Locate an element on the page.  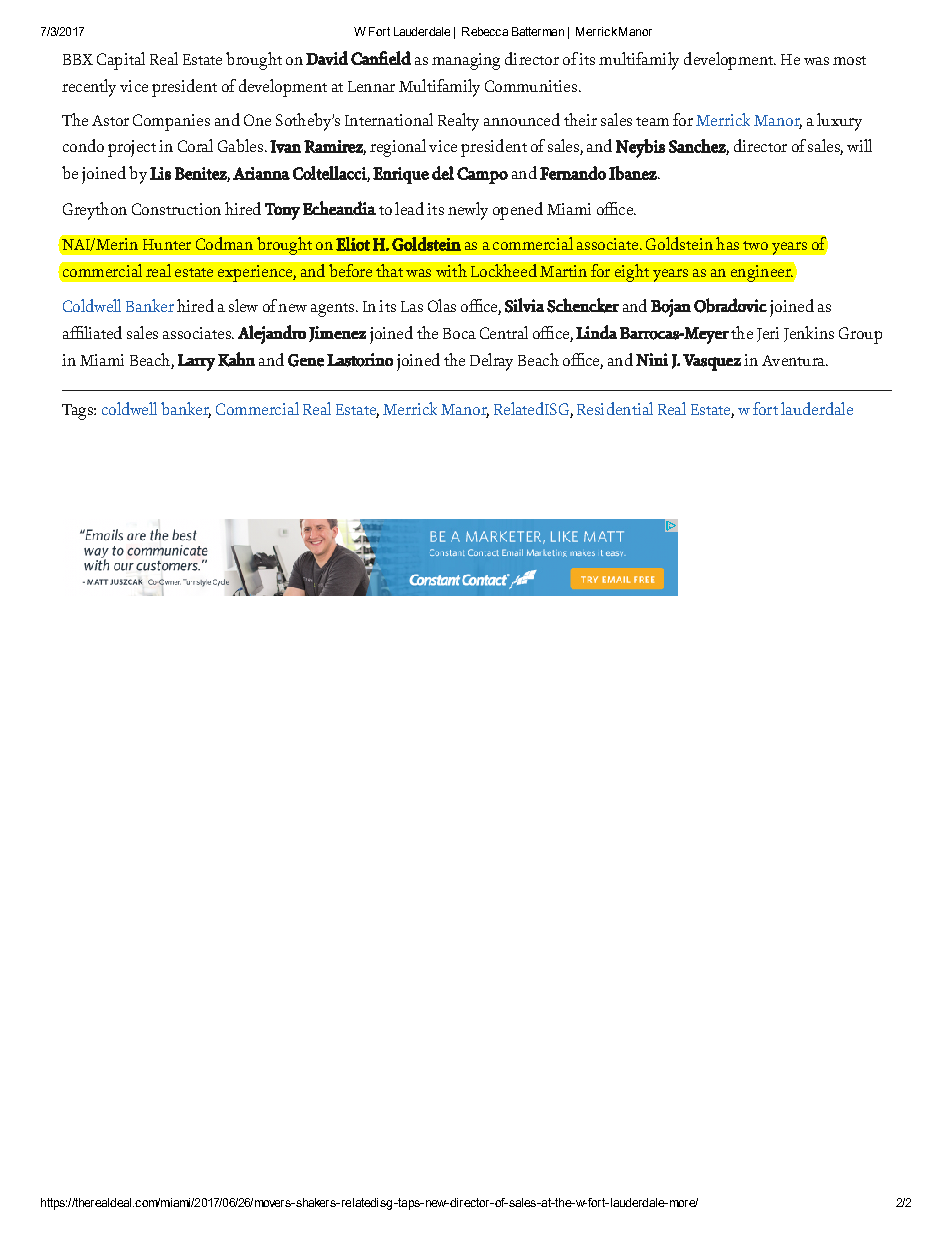
Construction is located at coordinates (176, 209).
